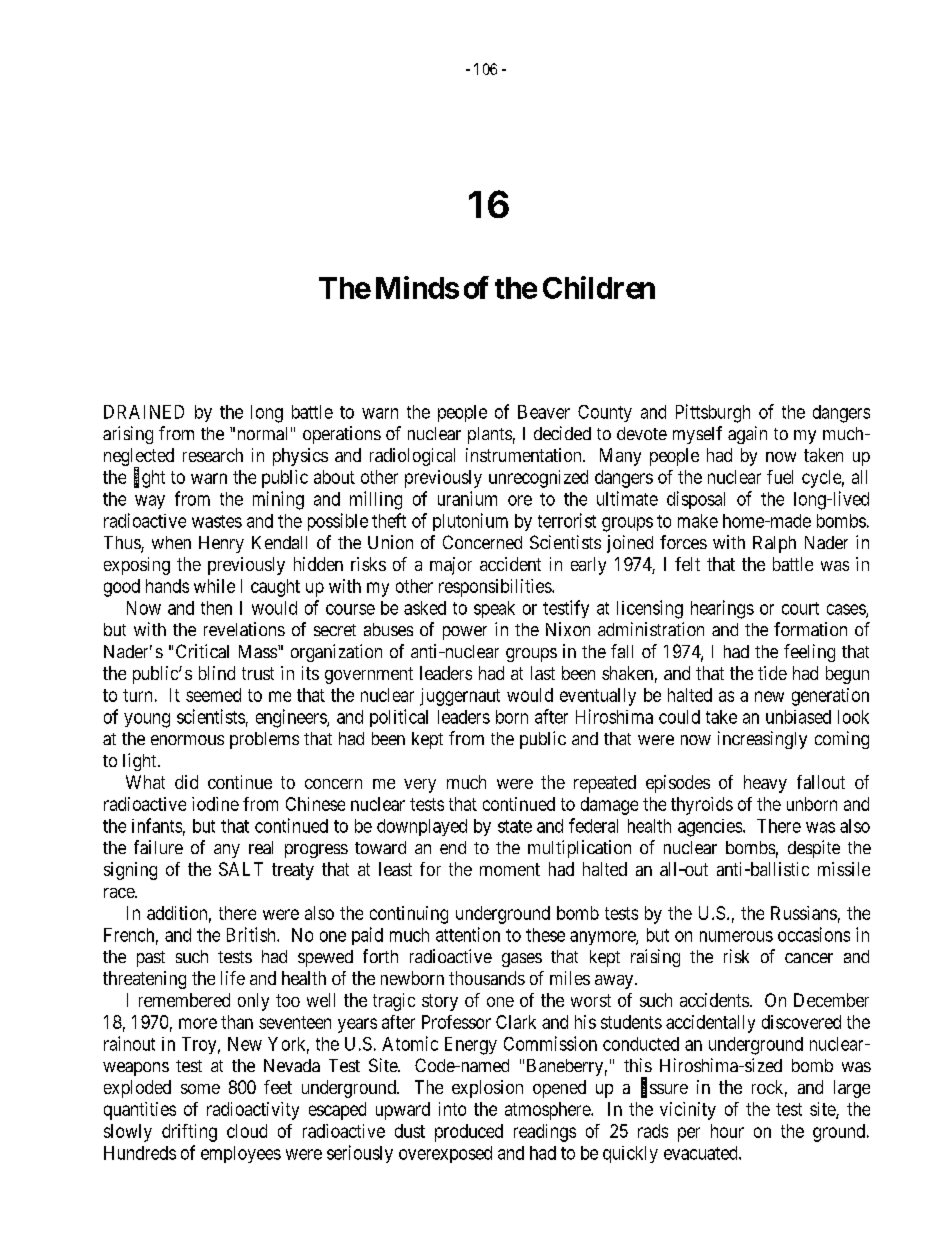 The width and height of the screenshot is (952, 1233). What do you see at coordinates (762, 740) in the screenshot?
I see `increasingly` at bounding box center [762, 740].
